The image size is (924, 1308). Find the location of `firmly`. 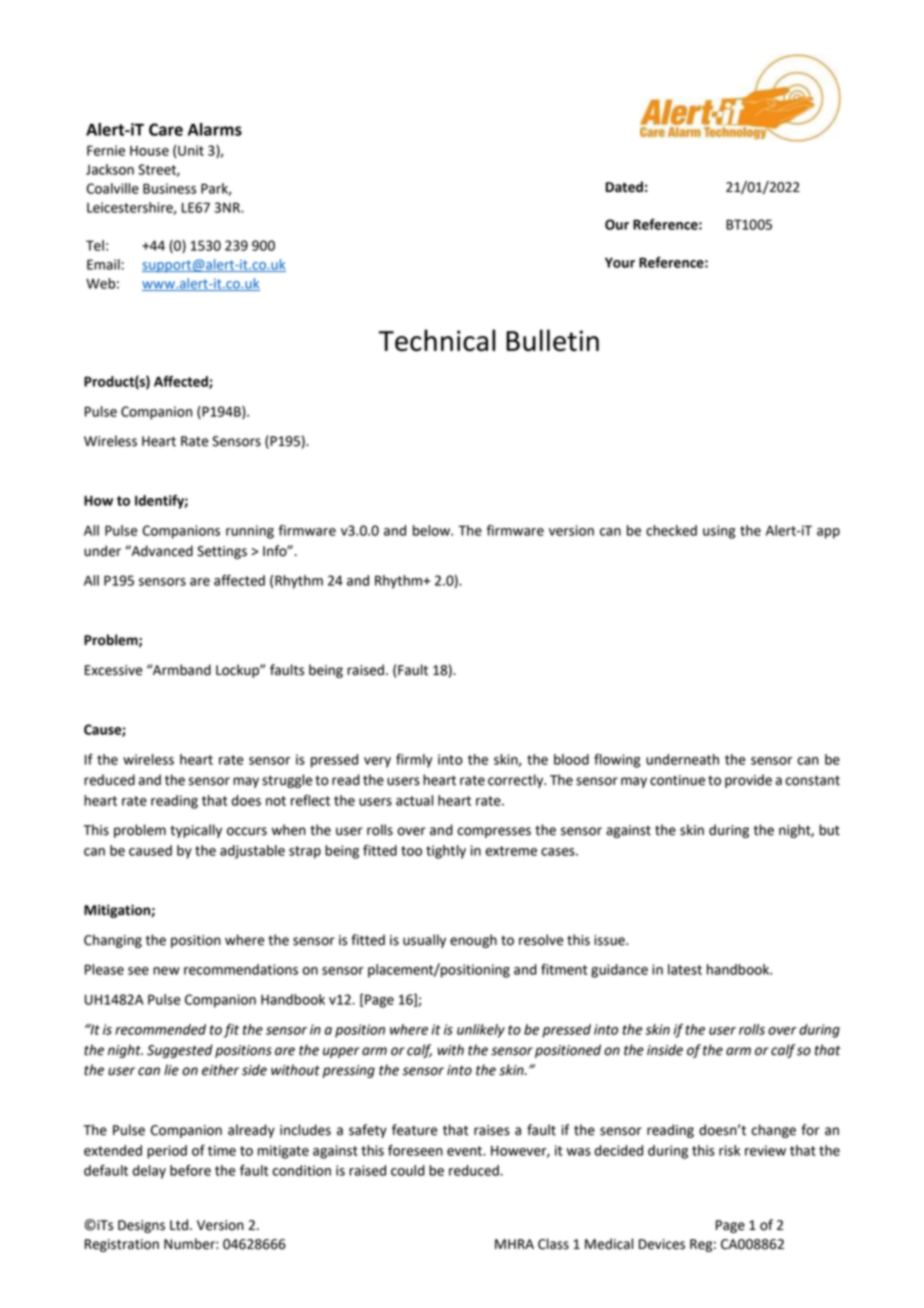

firmly is located at coordinates (414, 761).
